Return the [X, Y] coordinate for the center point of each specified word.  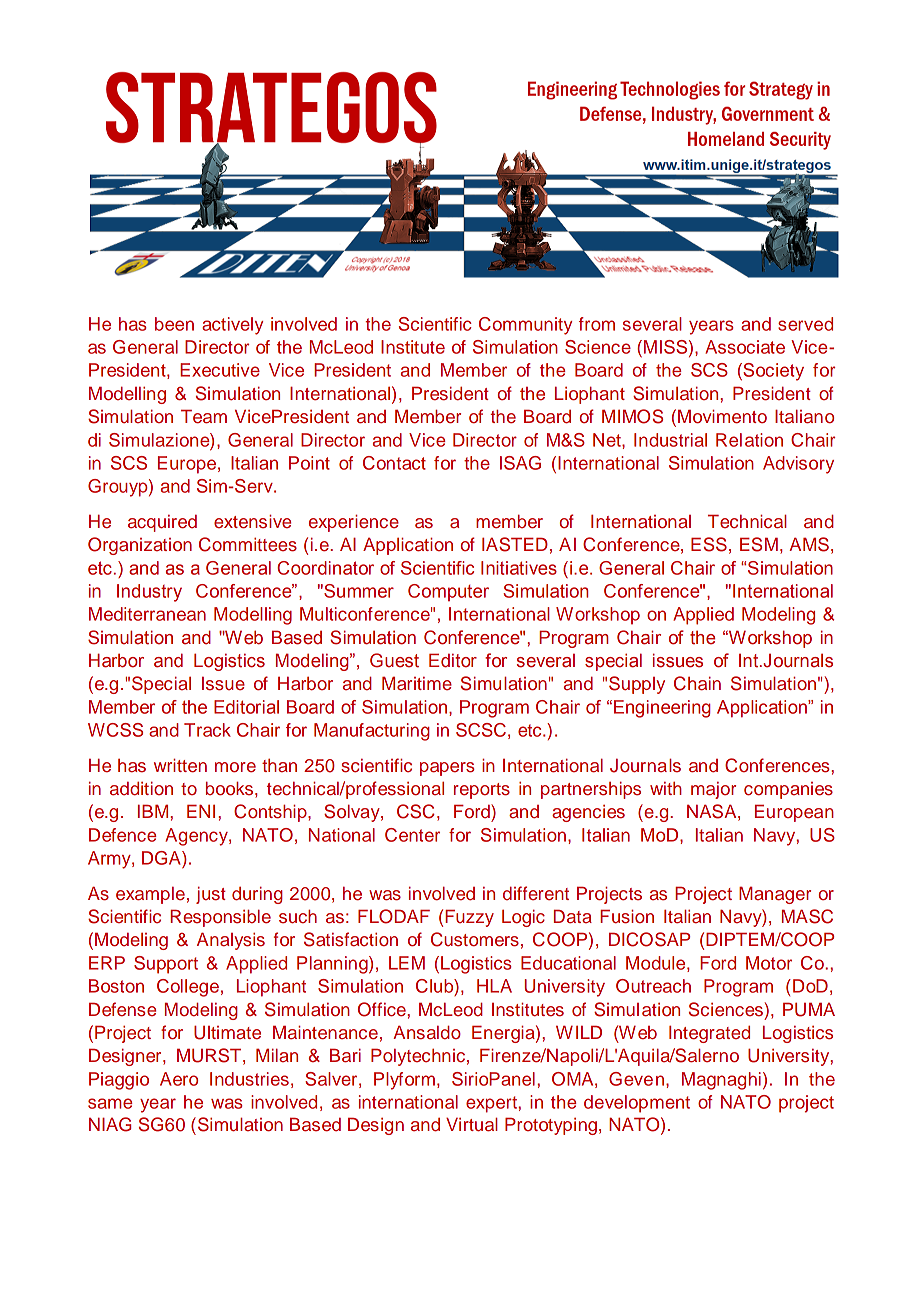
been [174, 324]
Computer [448, 592]
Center [412, 835]
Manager [775, 895]
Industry [149, 593]
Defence [123, 835]
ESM [759, 544]
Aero [179, 1079]
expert [492, 1104]
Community [525, 326]
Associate [745, 347]
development [637, 1104]
